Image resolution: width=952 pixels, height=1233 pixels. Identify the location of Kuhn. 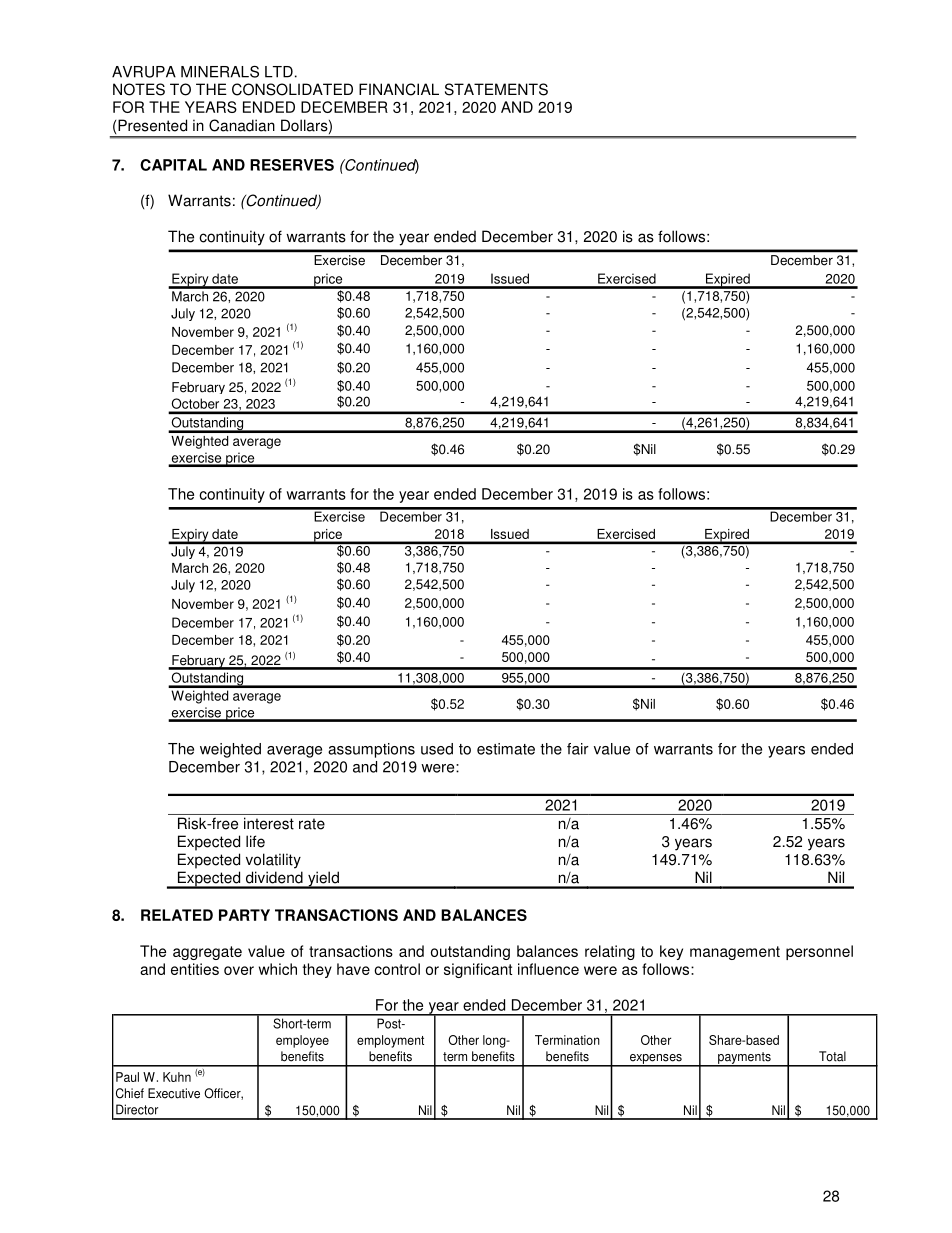
(177, 1077).
